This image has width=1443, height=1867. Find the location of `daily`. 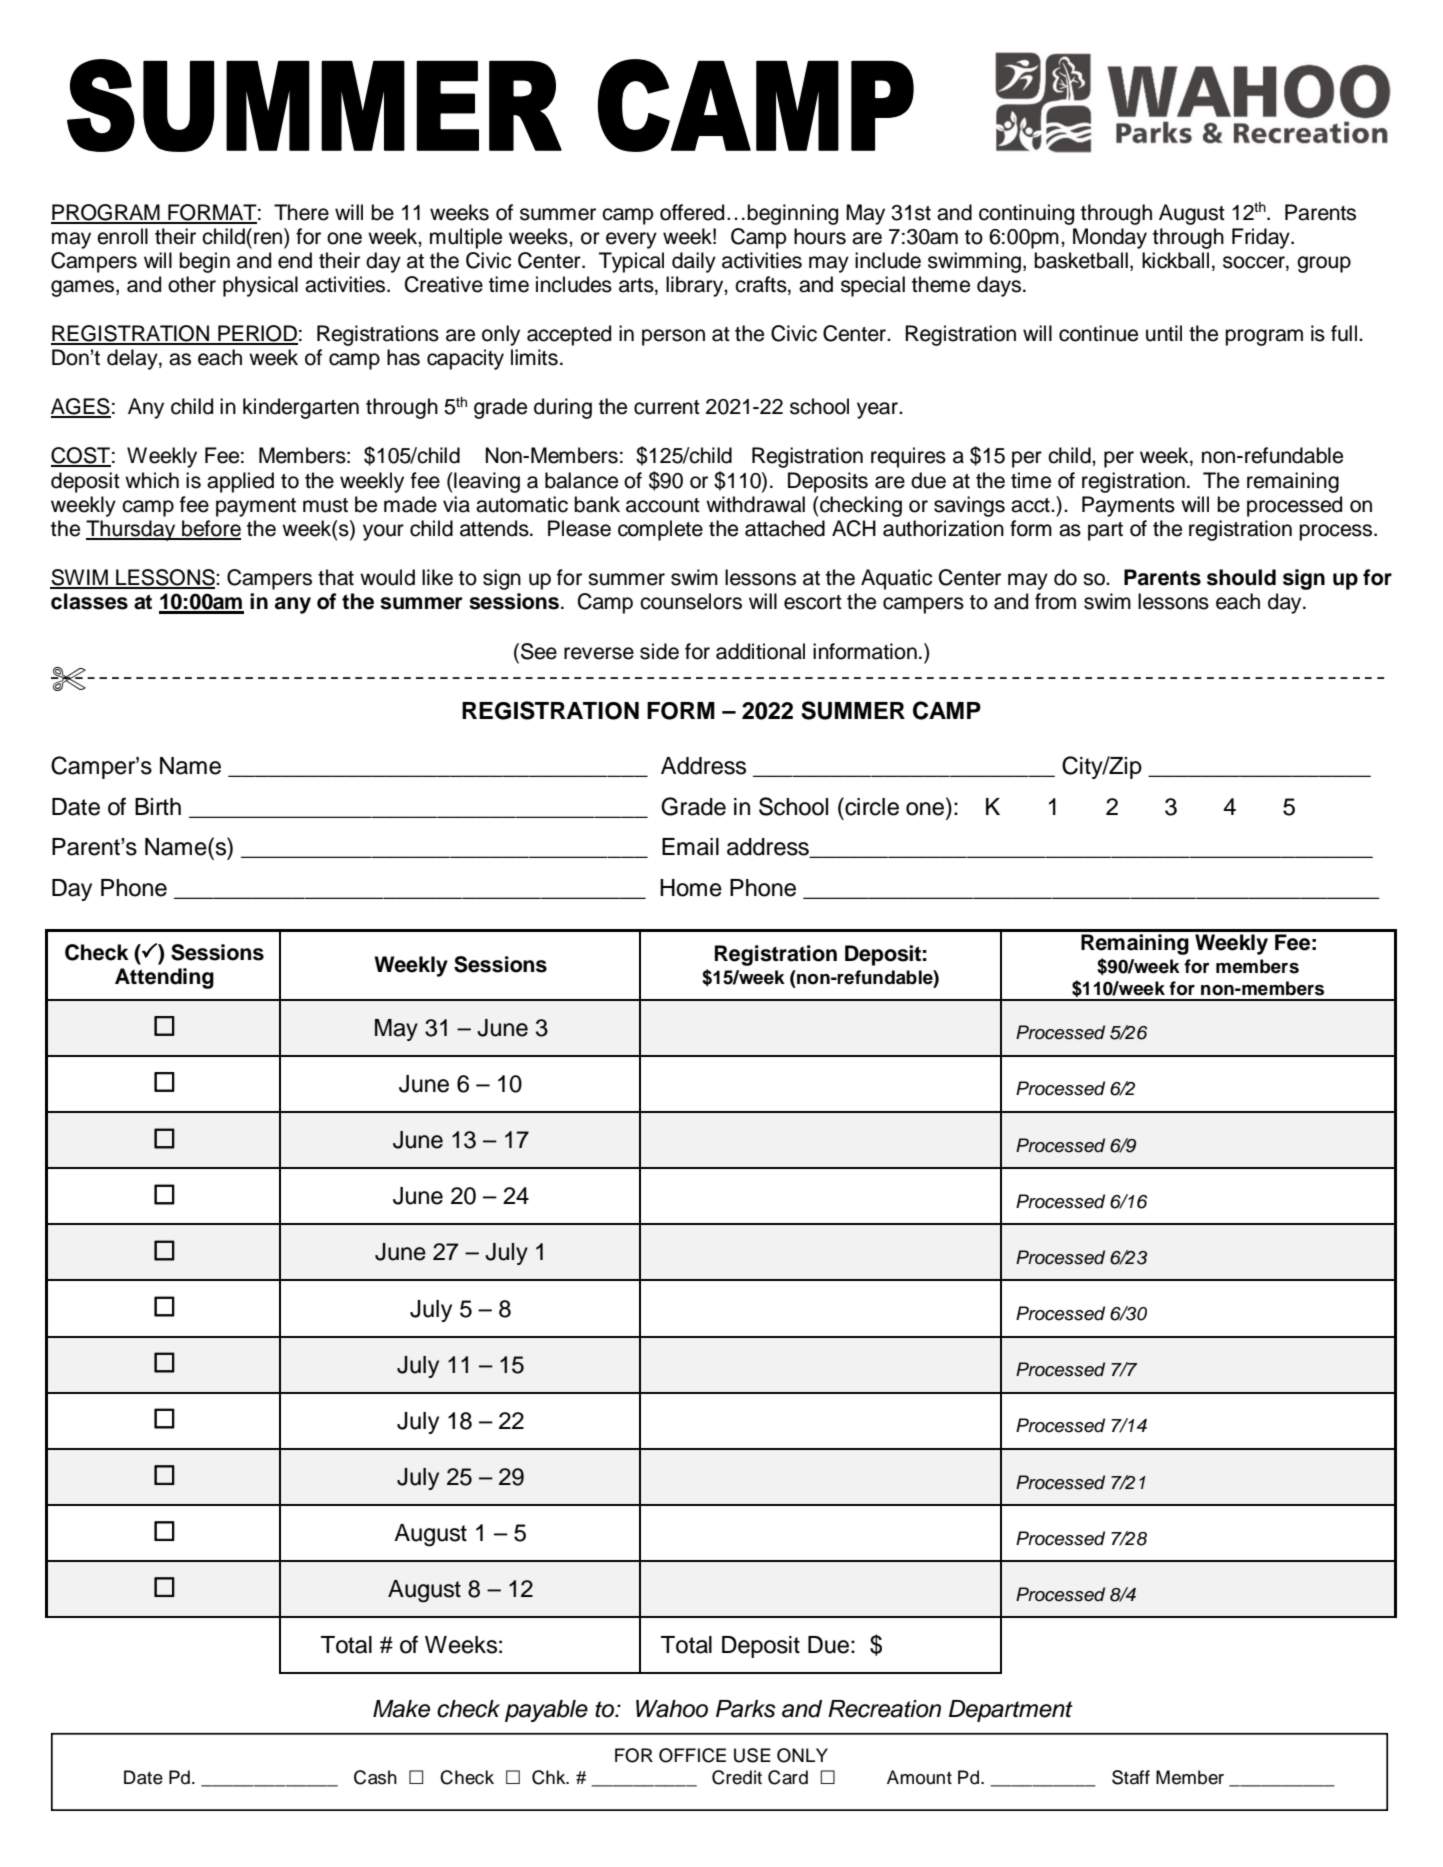

daily is located at coordinates (694, 262).
